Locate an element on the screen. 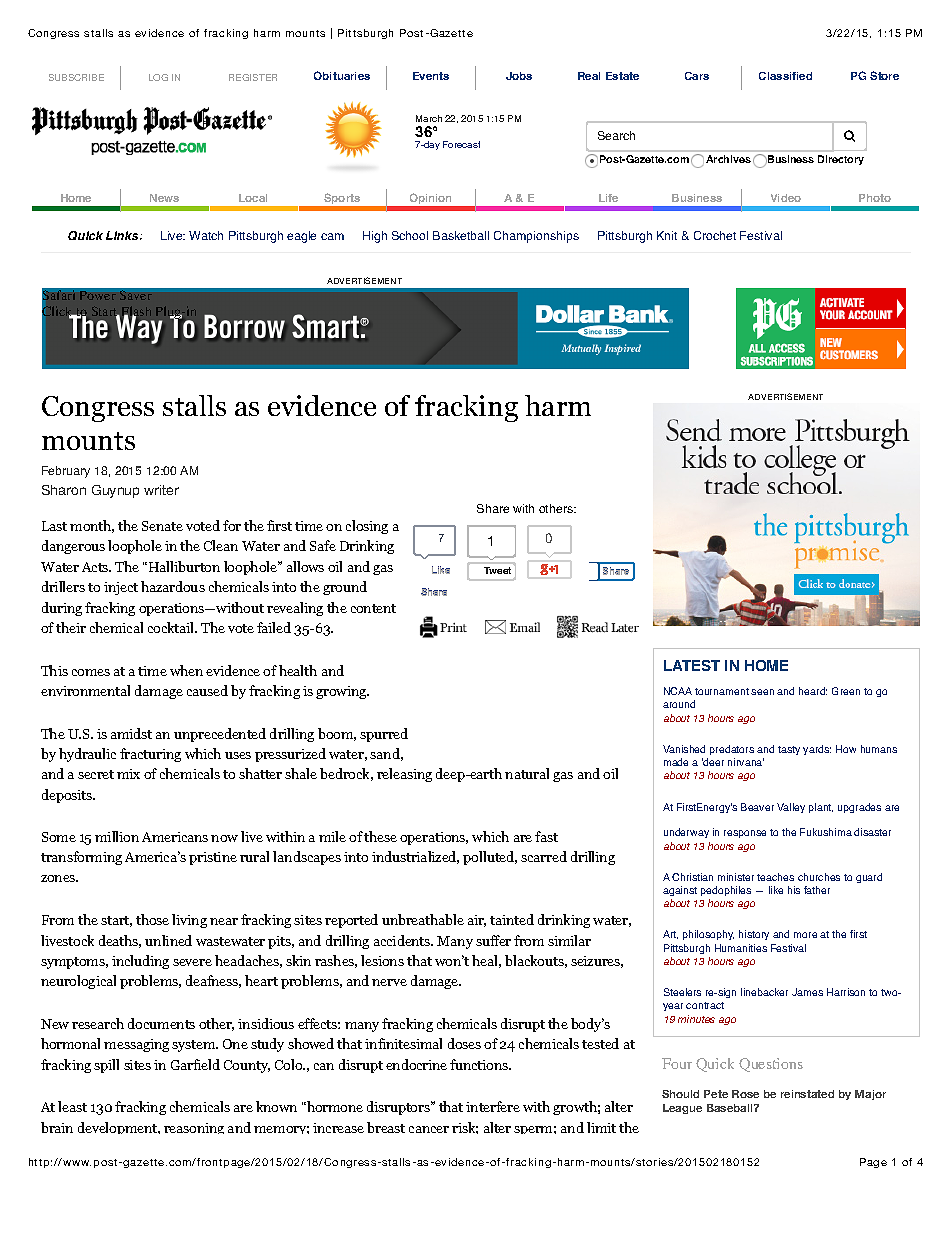  reinstated is located at coordinates (807, 1094).
